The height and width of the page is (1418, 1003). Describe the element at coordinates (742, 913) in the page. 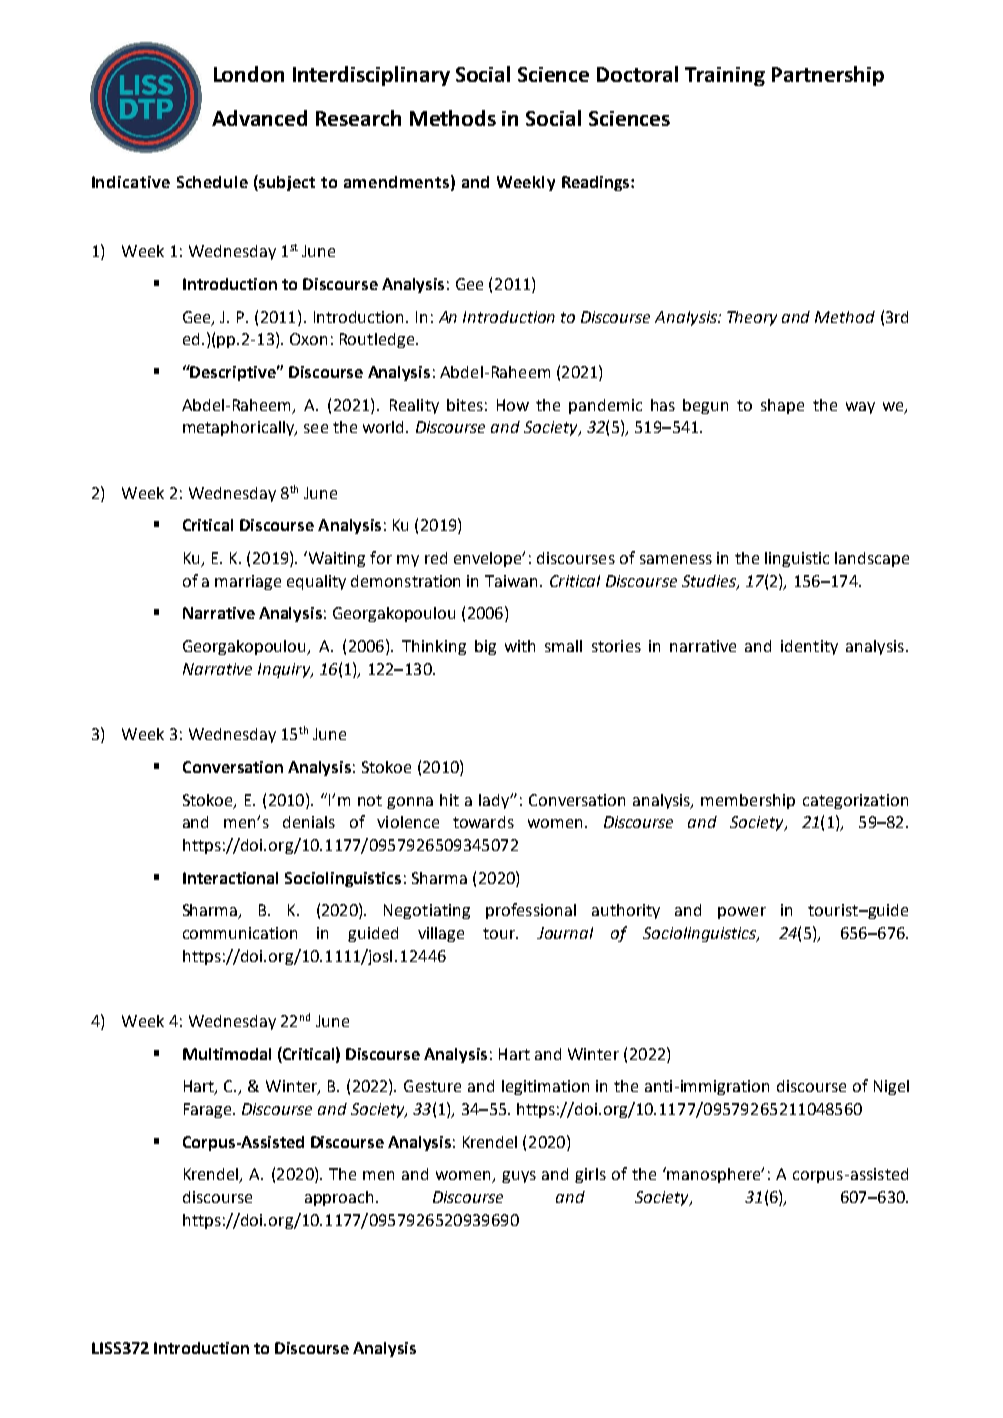

I see `power` at that location.
